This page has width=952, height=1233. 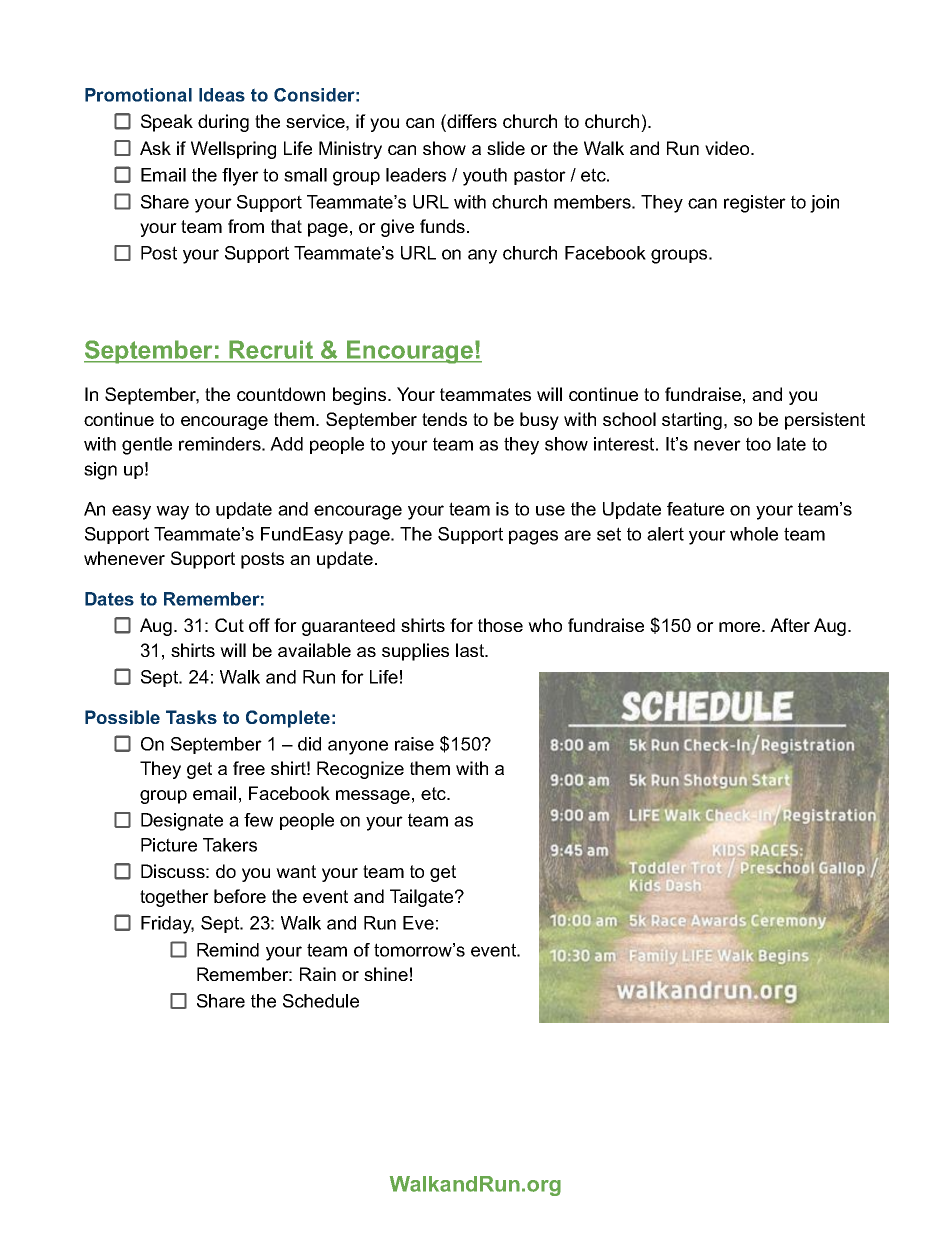 What do you see at coordinates (174, 898) in the page?
I see `together` at bounding box center [174, 898].
